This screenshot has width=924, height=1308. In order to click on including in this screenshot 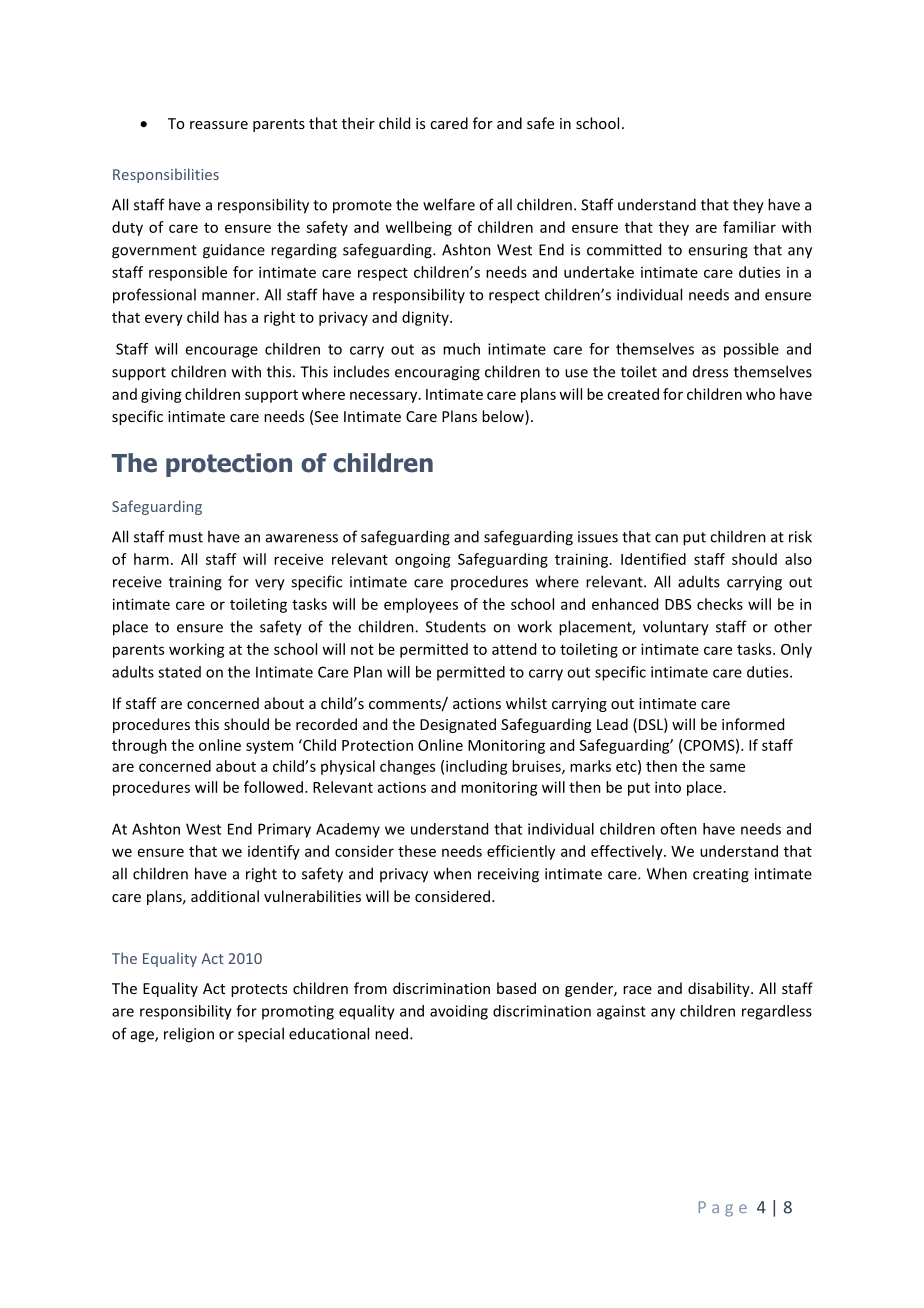, I will do `click(477, 767)`.
